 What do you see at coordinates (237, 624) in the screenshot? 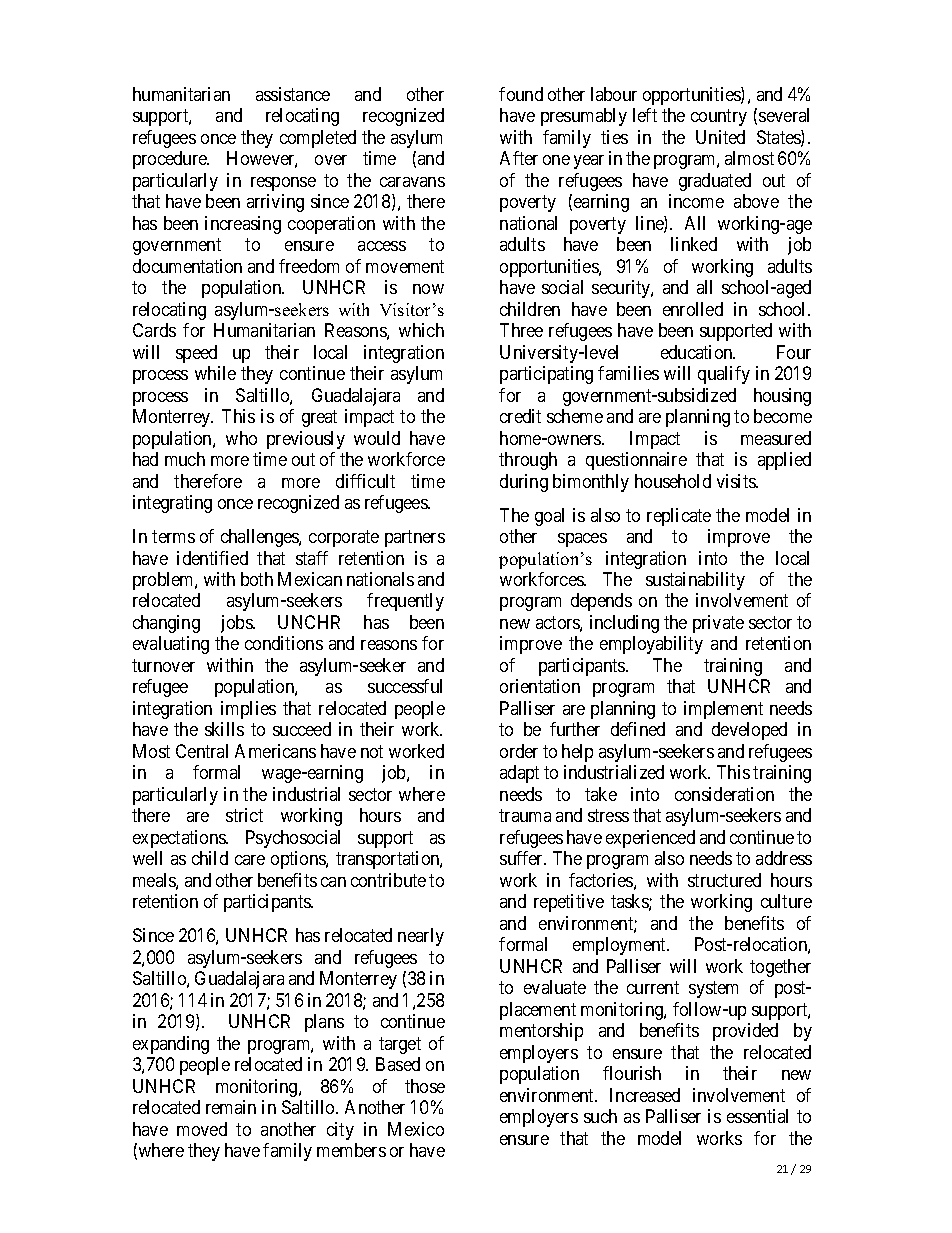
I see `jobs` at bounding box center [237, 624].
